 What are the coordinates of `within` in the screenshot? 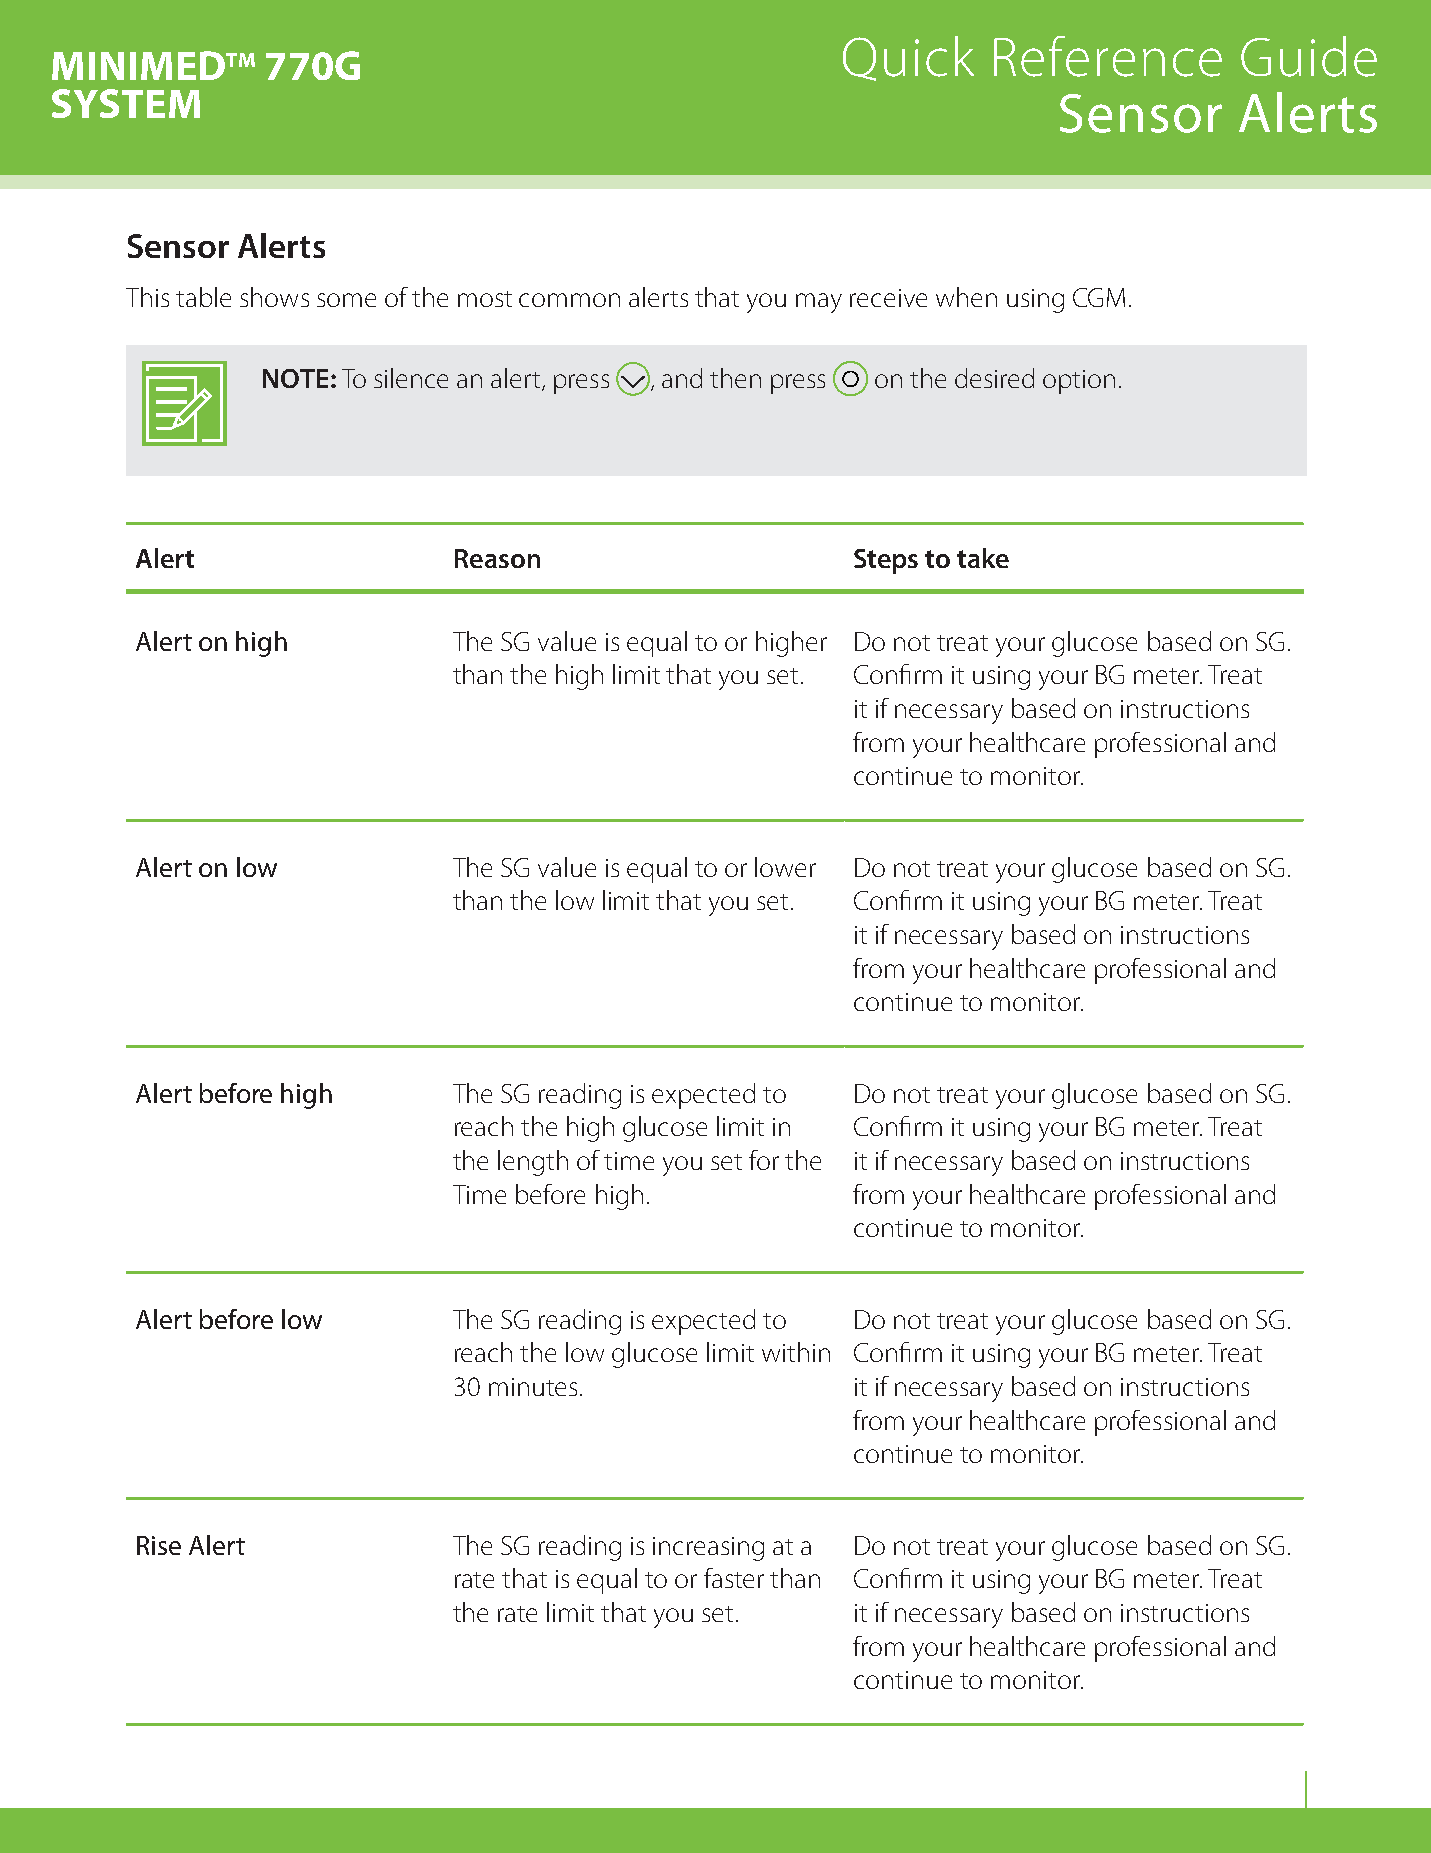 It's located at (796, 1352).
